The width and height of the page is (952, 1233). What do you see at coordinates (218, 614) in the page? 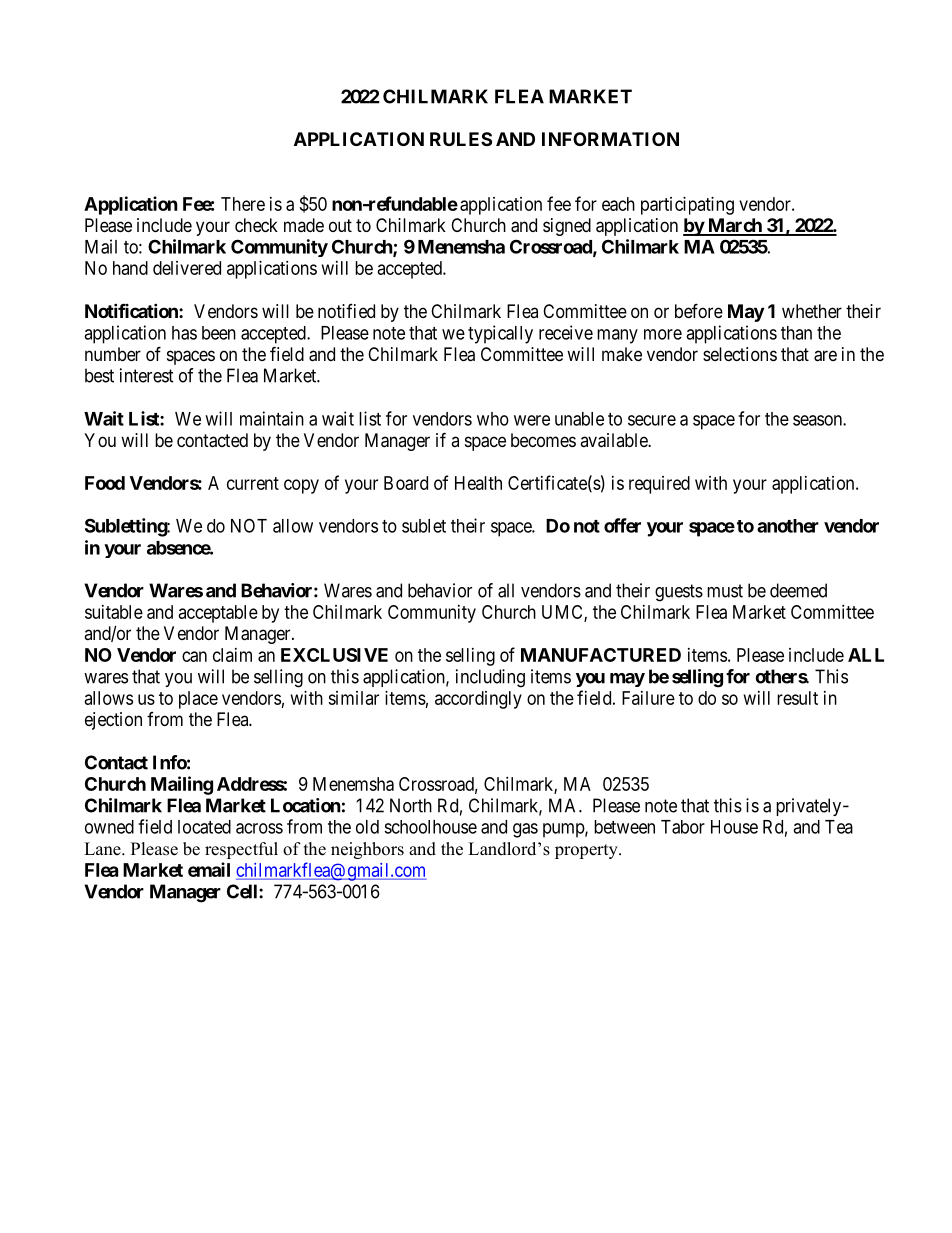
I see `acceptable` at bounding box center [218, 614].
